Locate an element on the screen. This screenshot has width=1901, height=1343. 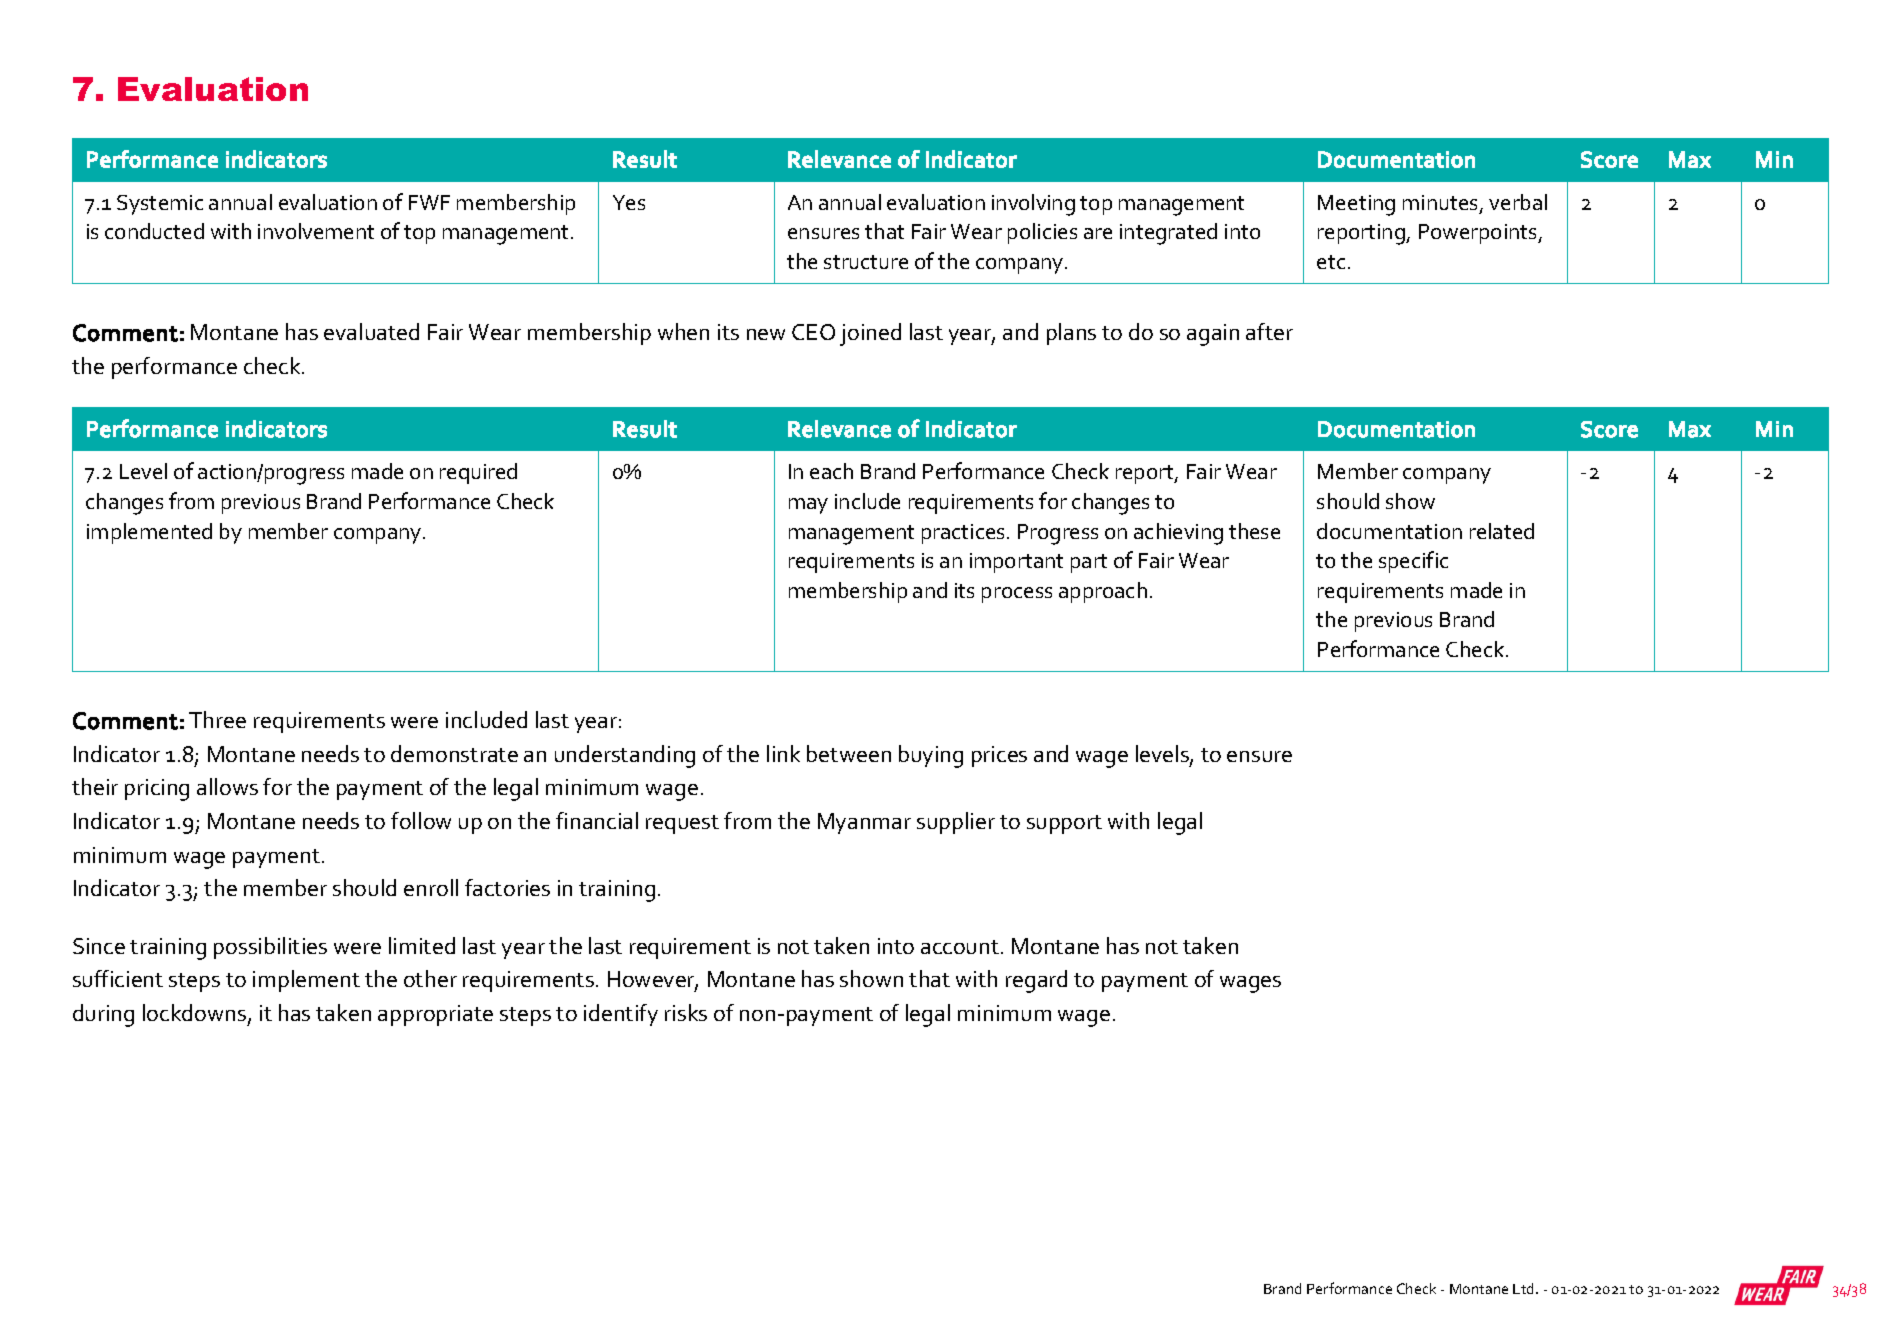
risks is located at coordinates (686, 1012).
